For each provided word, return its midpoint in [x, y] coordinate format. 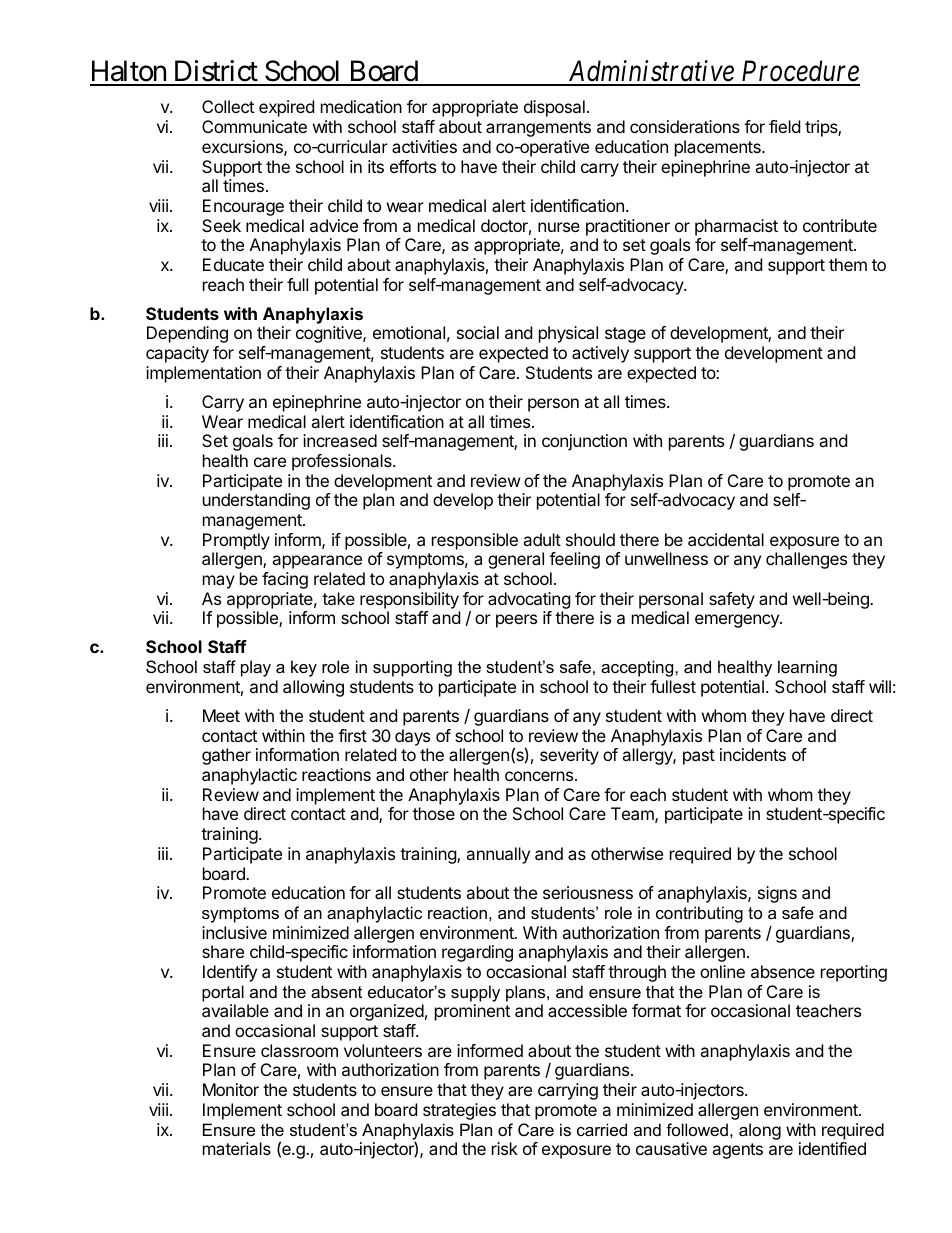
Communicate [254, 126]
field [784, 126]
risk [505, 1148]
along [760, 1131]
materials [237, 1148]
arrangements [538, 129]
